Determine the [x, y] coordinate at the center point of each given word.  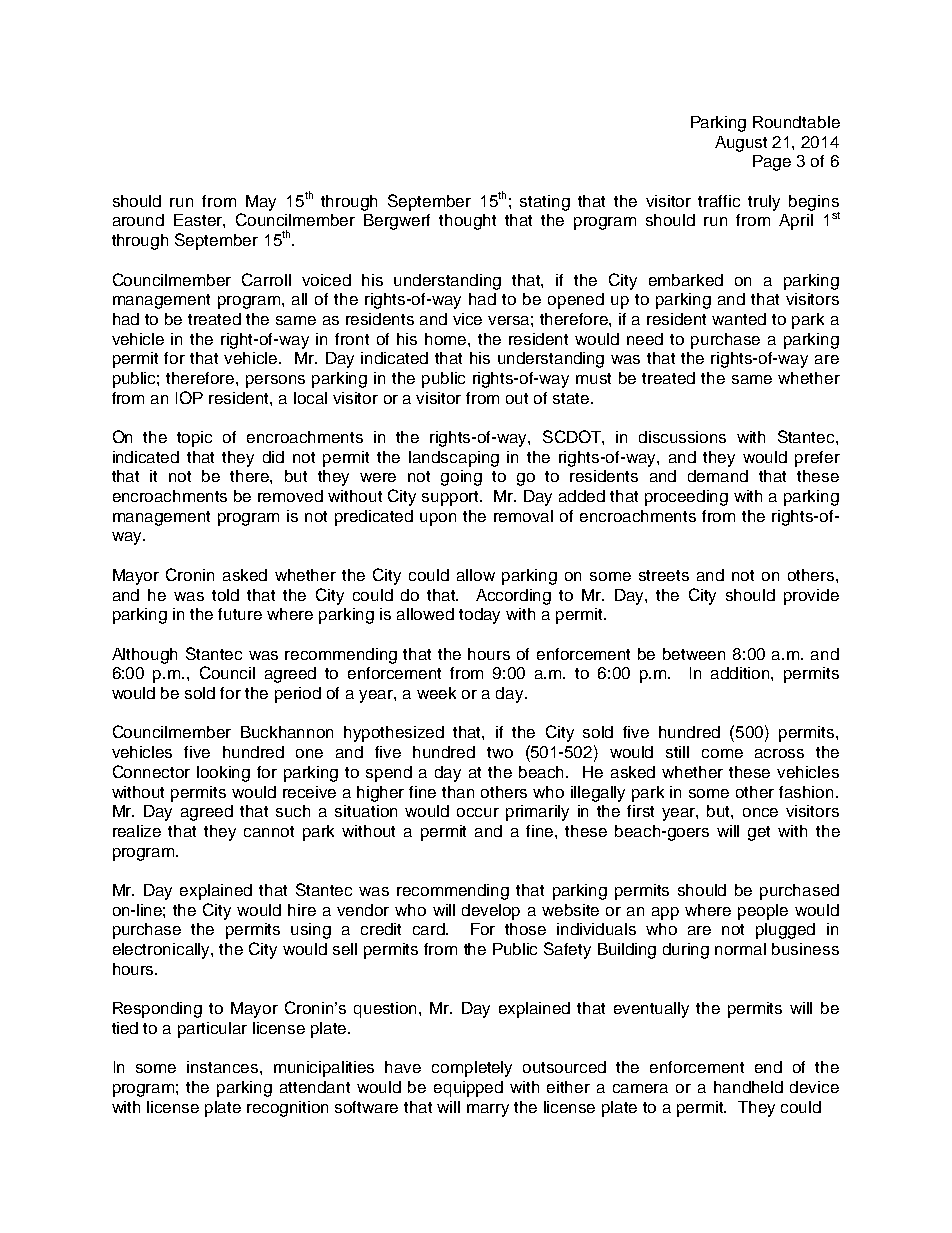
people [763, 912]
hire [302, 910]
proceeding [686, 498]
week [436, 693]
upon [438, 519]
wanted [739, 319]
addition [741, 673]
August [741, 144]
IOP [189, 397]
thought [467, 222]
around [138, 220]
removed [290, 496]
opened [576, 301]
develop [491, 912]
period [298, 695]
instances [224, 1067]
